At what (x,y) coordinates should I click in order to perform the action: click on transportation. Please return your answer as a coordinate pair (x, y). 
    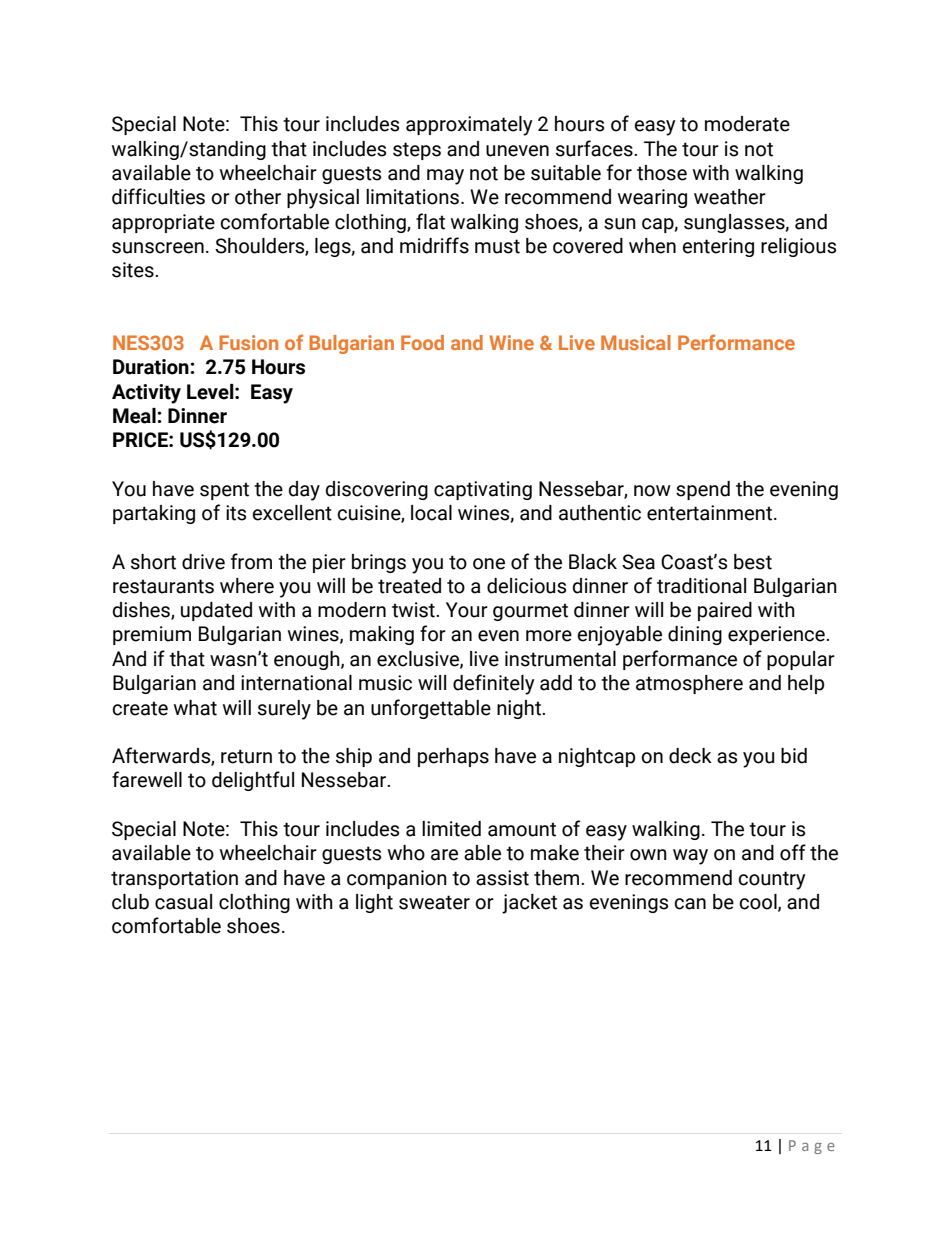
    Looking at the image, I should click on (174, 879).
